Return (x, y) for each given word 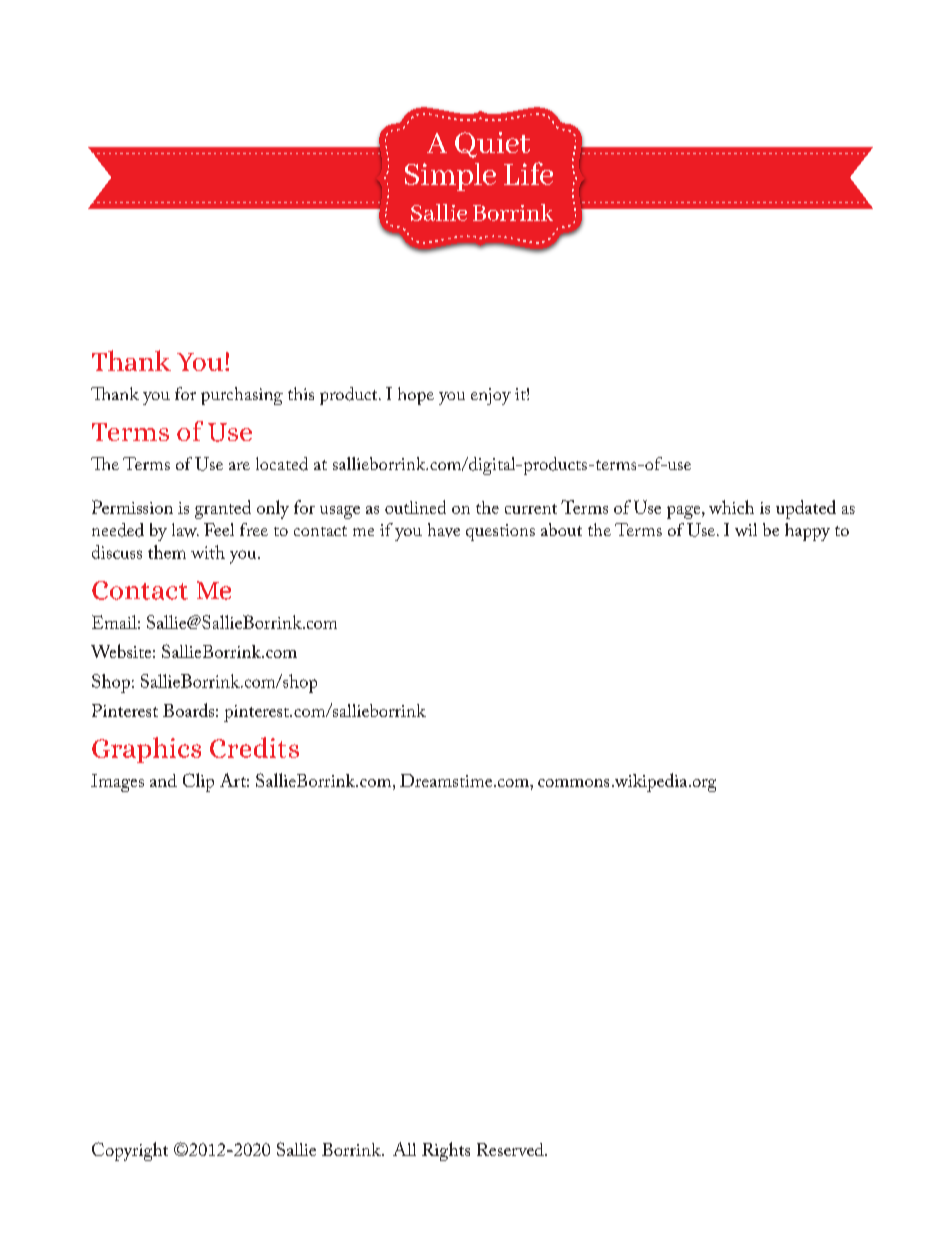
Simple (450, 177)
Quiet (492, 145)
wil (746, 529)
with (208, 552)
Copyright (130, 1151)
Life (528, 173)
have (444, 530)
